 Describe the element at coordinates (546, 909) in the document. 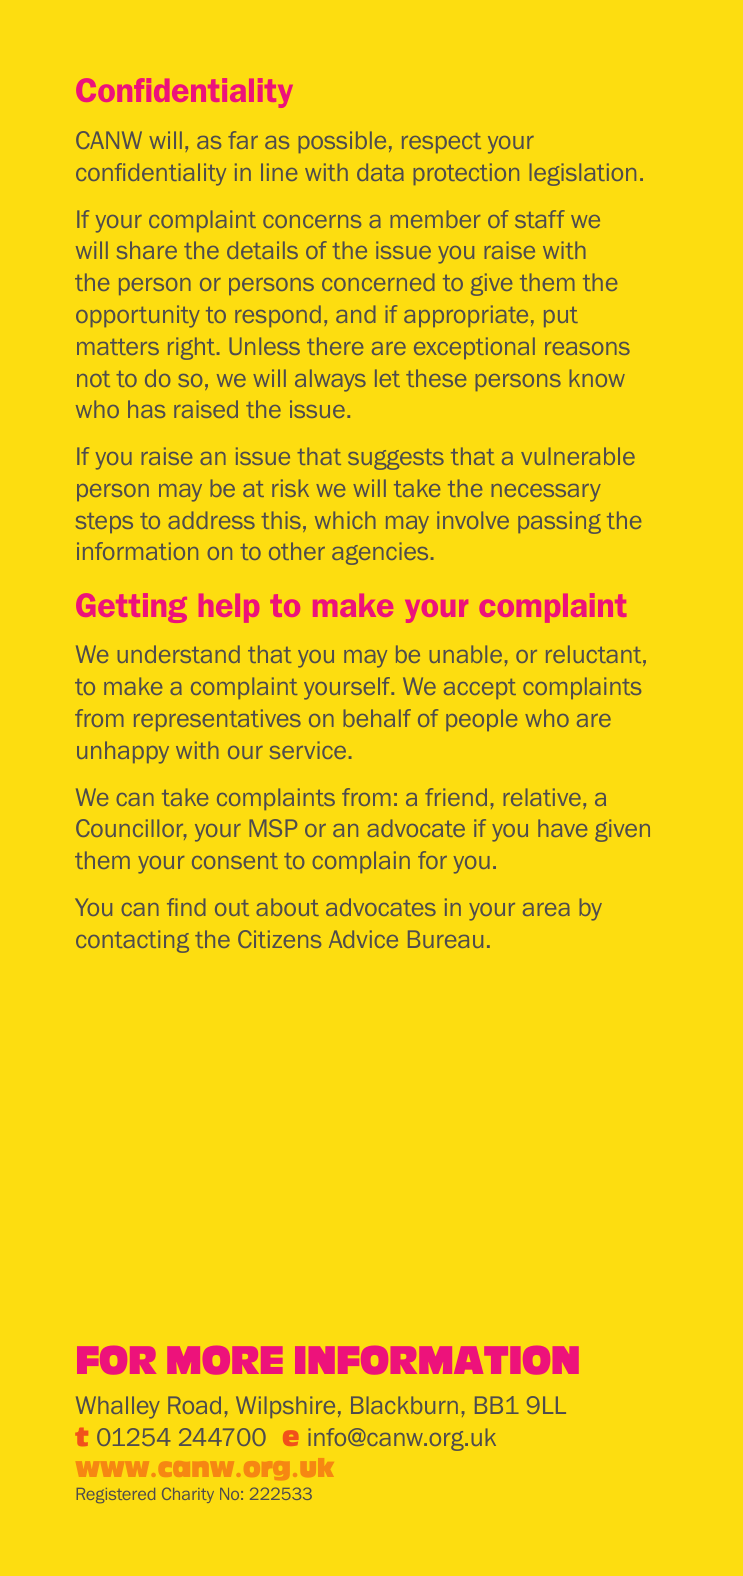

I see `area` at that location.
